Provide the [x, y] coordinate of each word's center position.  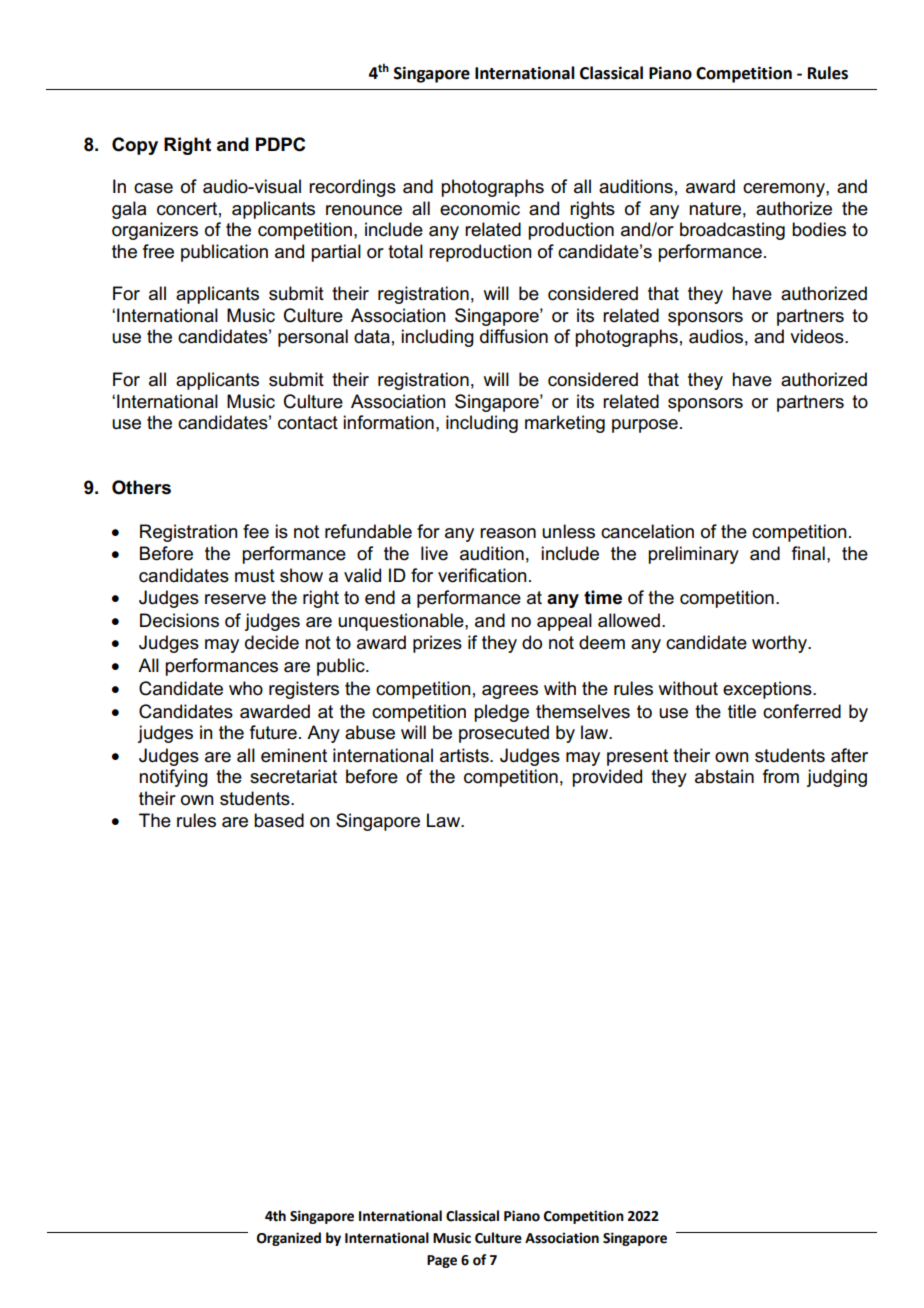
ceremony [785, 190]
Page [442, 1261]
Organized [289, 1239]
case [153, 188]
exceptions [768, 690]
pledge [501, 713]
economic [480, 208]
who [246, 688]
